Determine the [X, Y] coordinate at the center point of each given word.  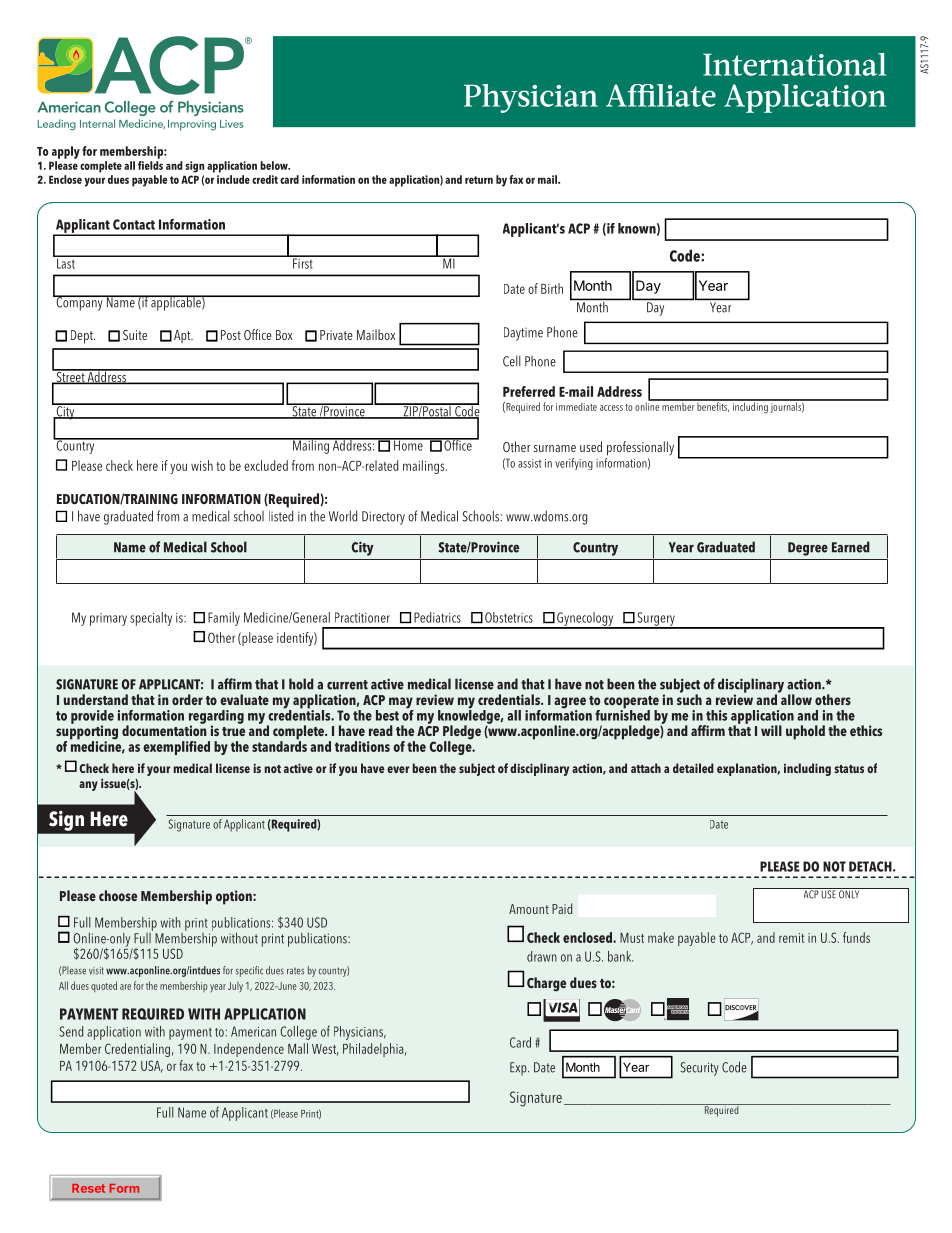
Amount [529, 909]
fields [150, 164]
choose [118, 895]
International [795, 64]
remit [791, 938]
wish [202, 465]
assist [530, 463]
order [187, 699]
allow [795, 698]
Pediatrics [437, 617]
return [479, 180]
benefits [713, 406]
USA [152, 1066]
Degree [808, 549]
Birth [552, 288]
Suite [135, 335]
